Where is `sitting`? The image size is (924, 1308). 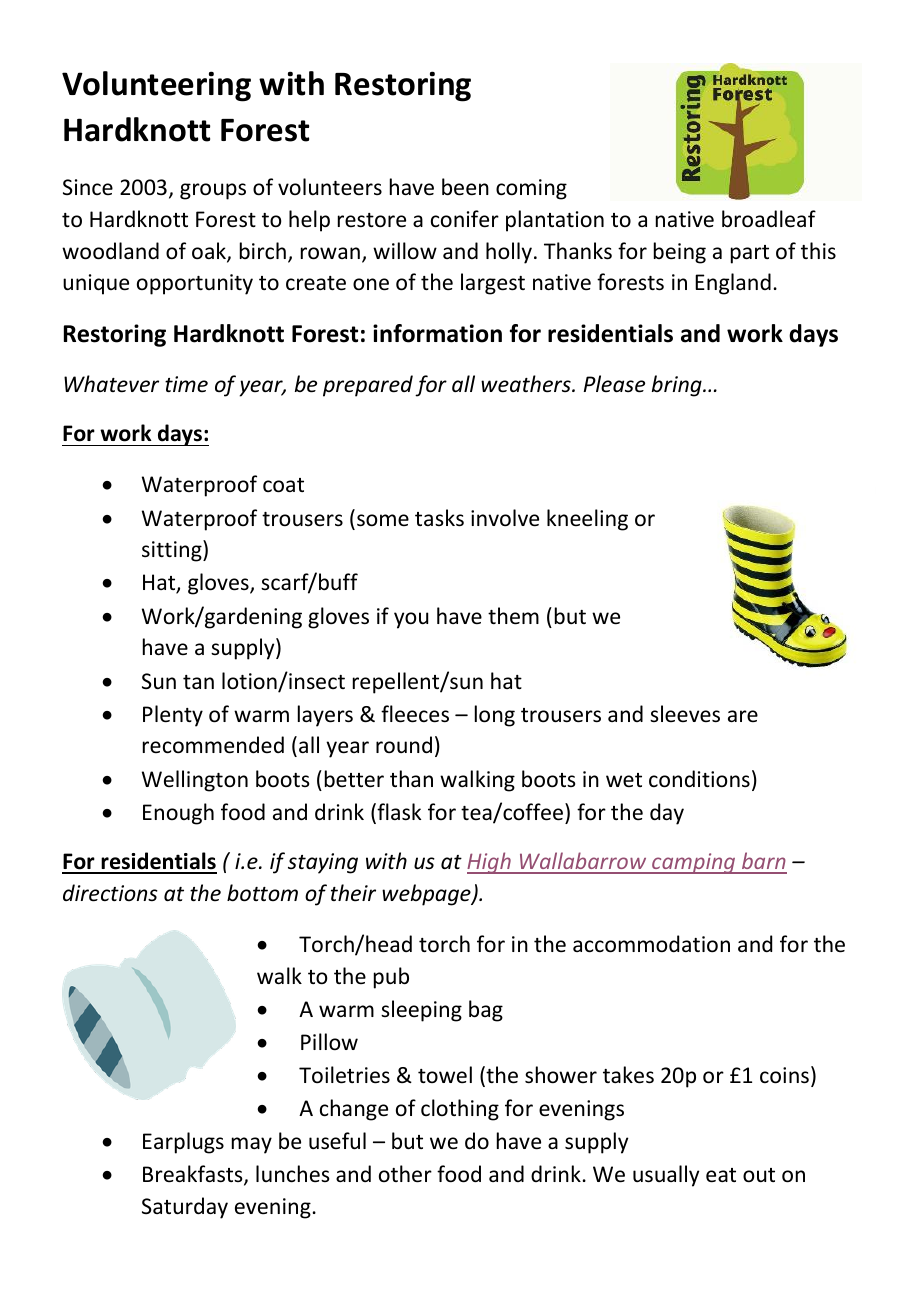
sitting is located at coordinates (173, 551).
